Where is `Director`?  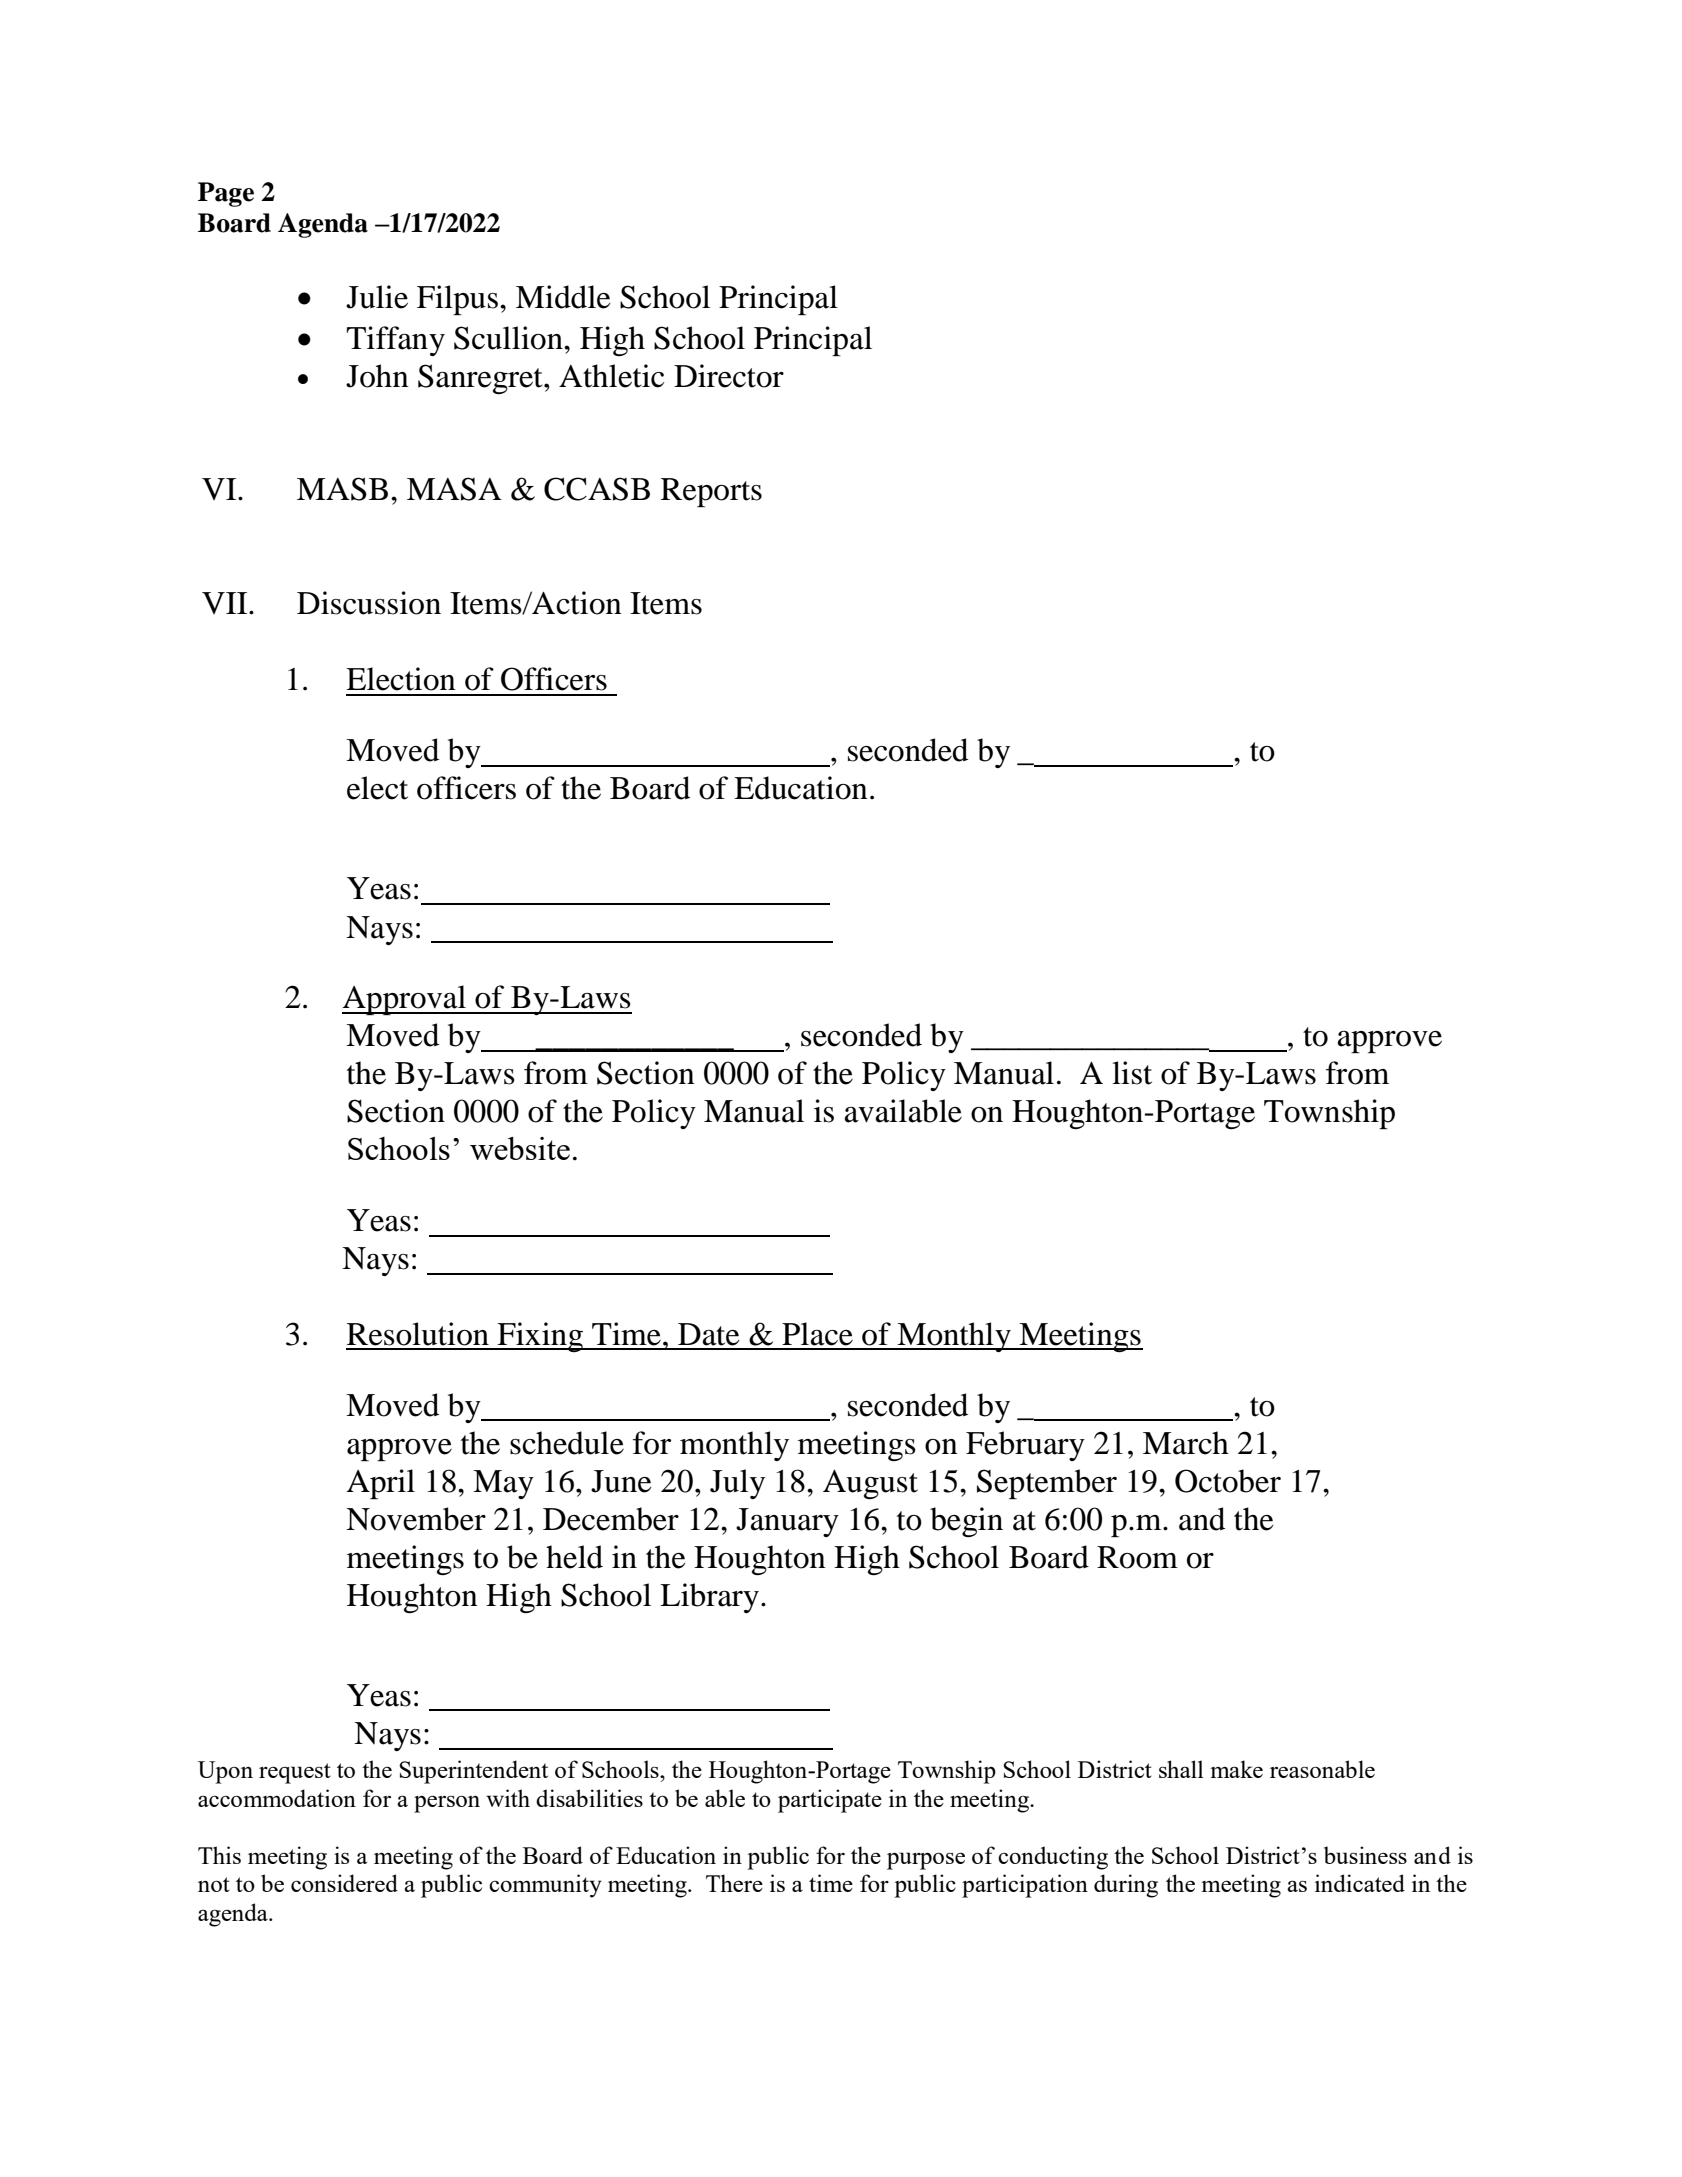
Director is located at coordinates (729, 376).
